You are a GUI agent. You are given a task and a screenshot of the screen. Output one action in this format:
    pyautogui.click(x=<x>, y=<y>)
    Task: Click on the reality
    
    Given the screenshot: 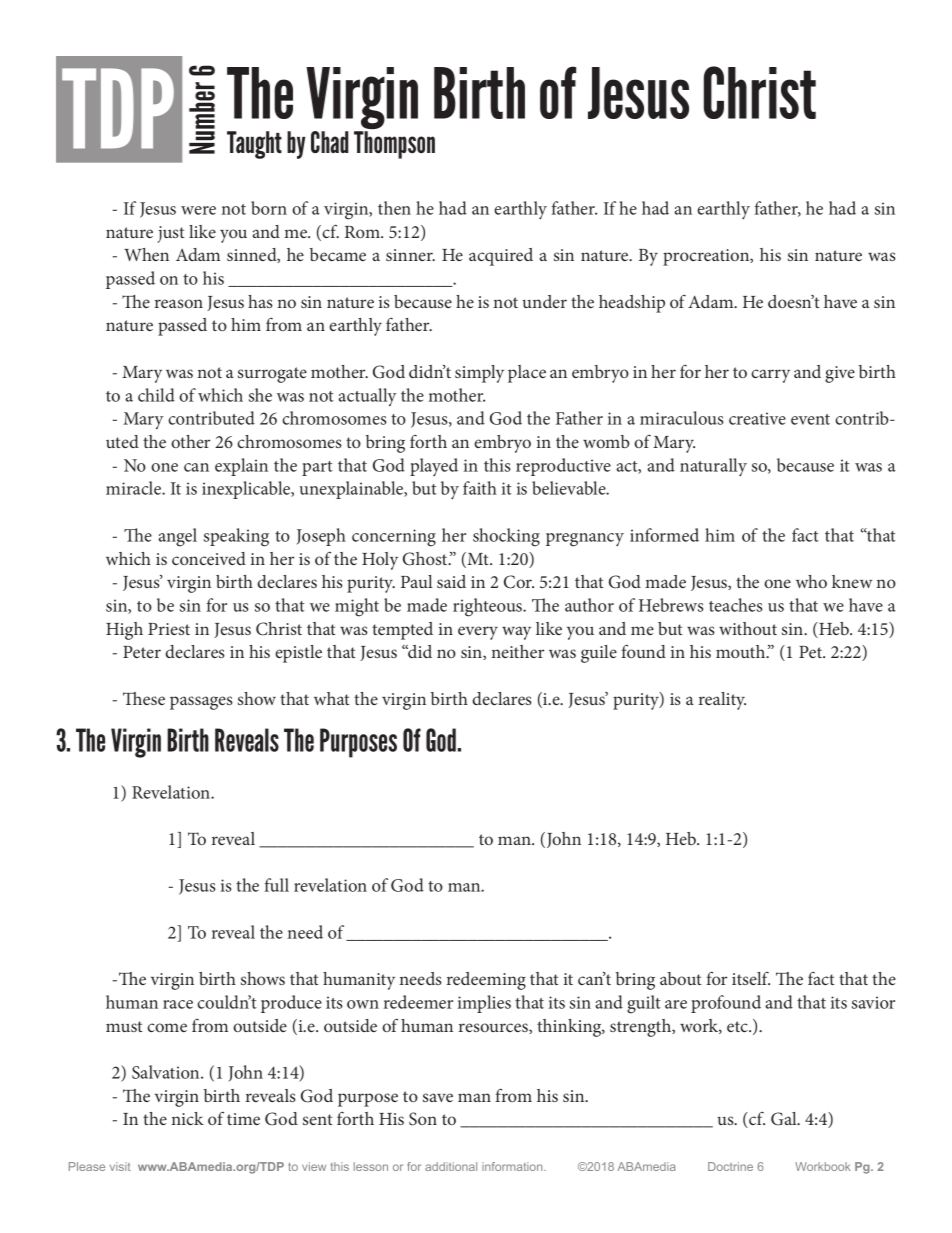 What is the action you would take?
    pyautogui.click(x=722, y=701)
